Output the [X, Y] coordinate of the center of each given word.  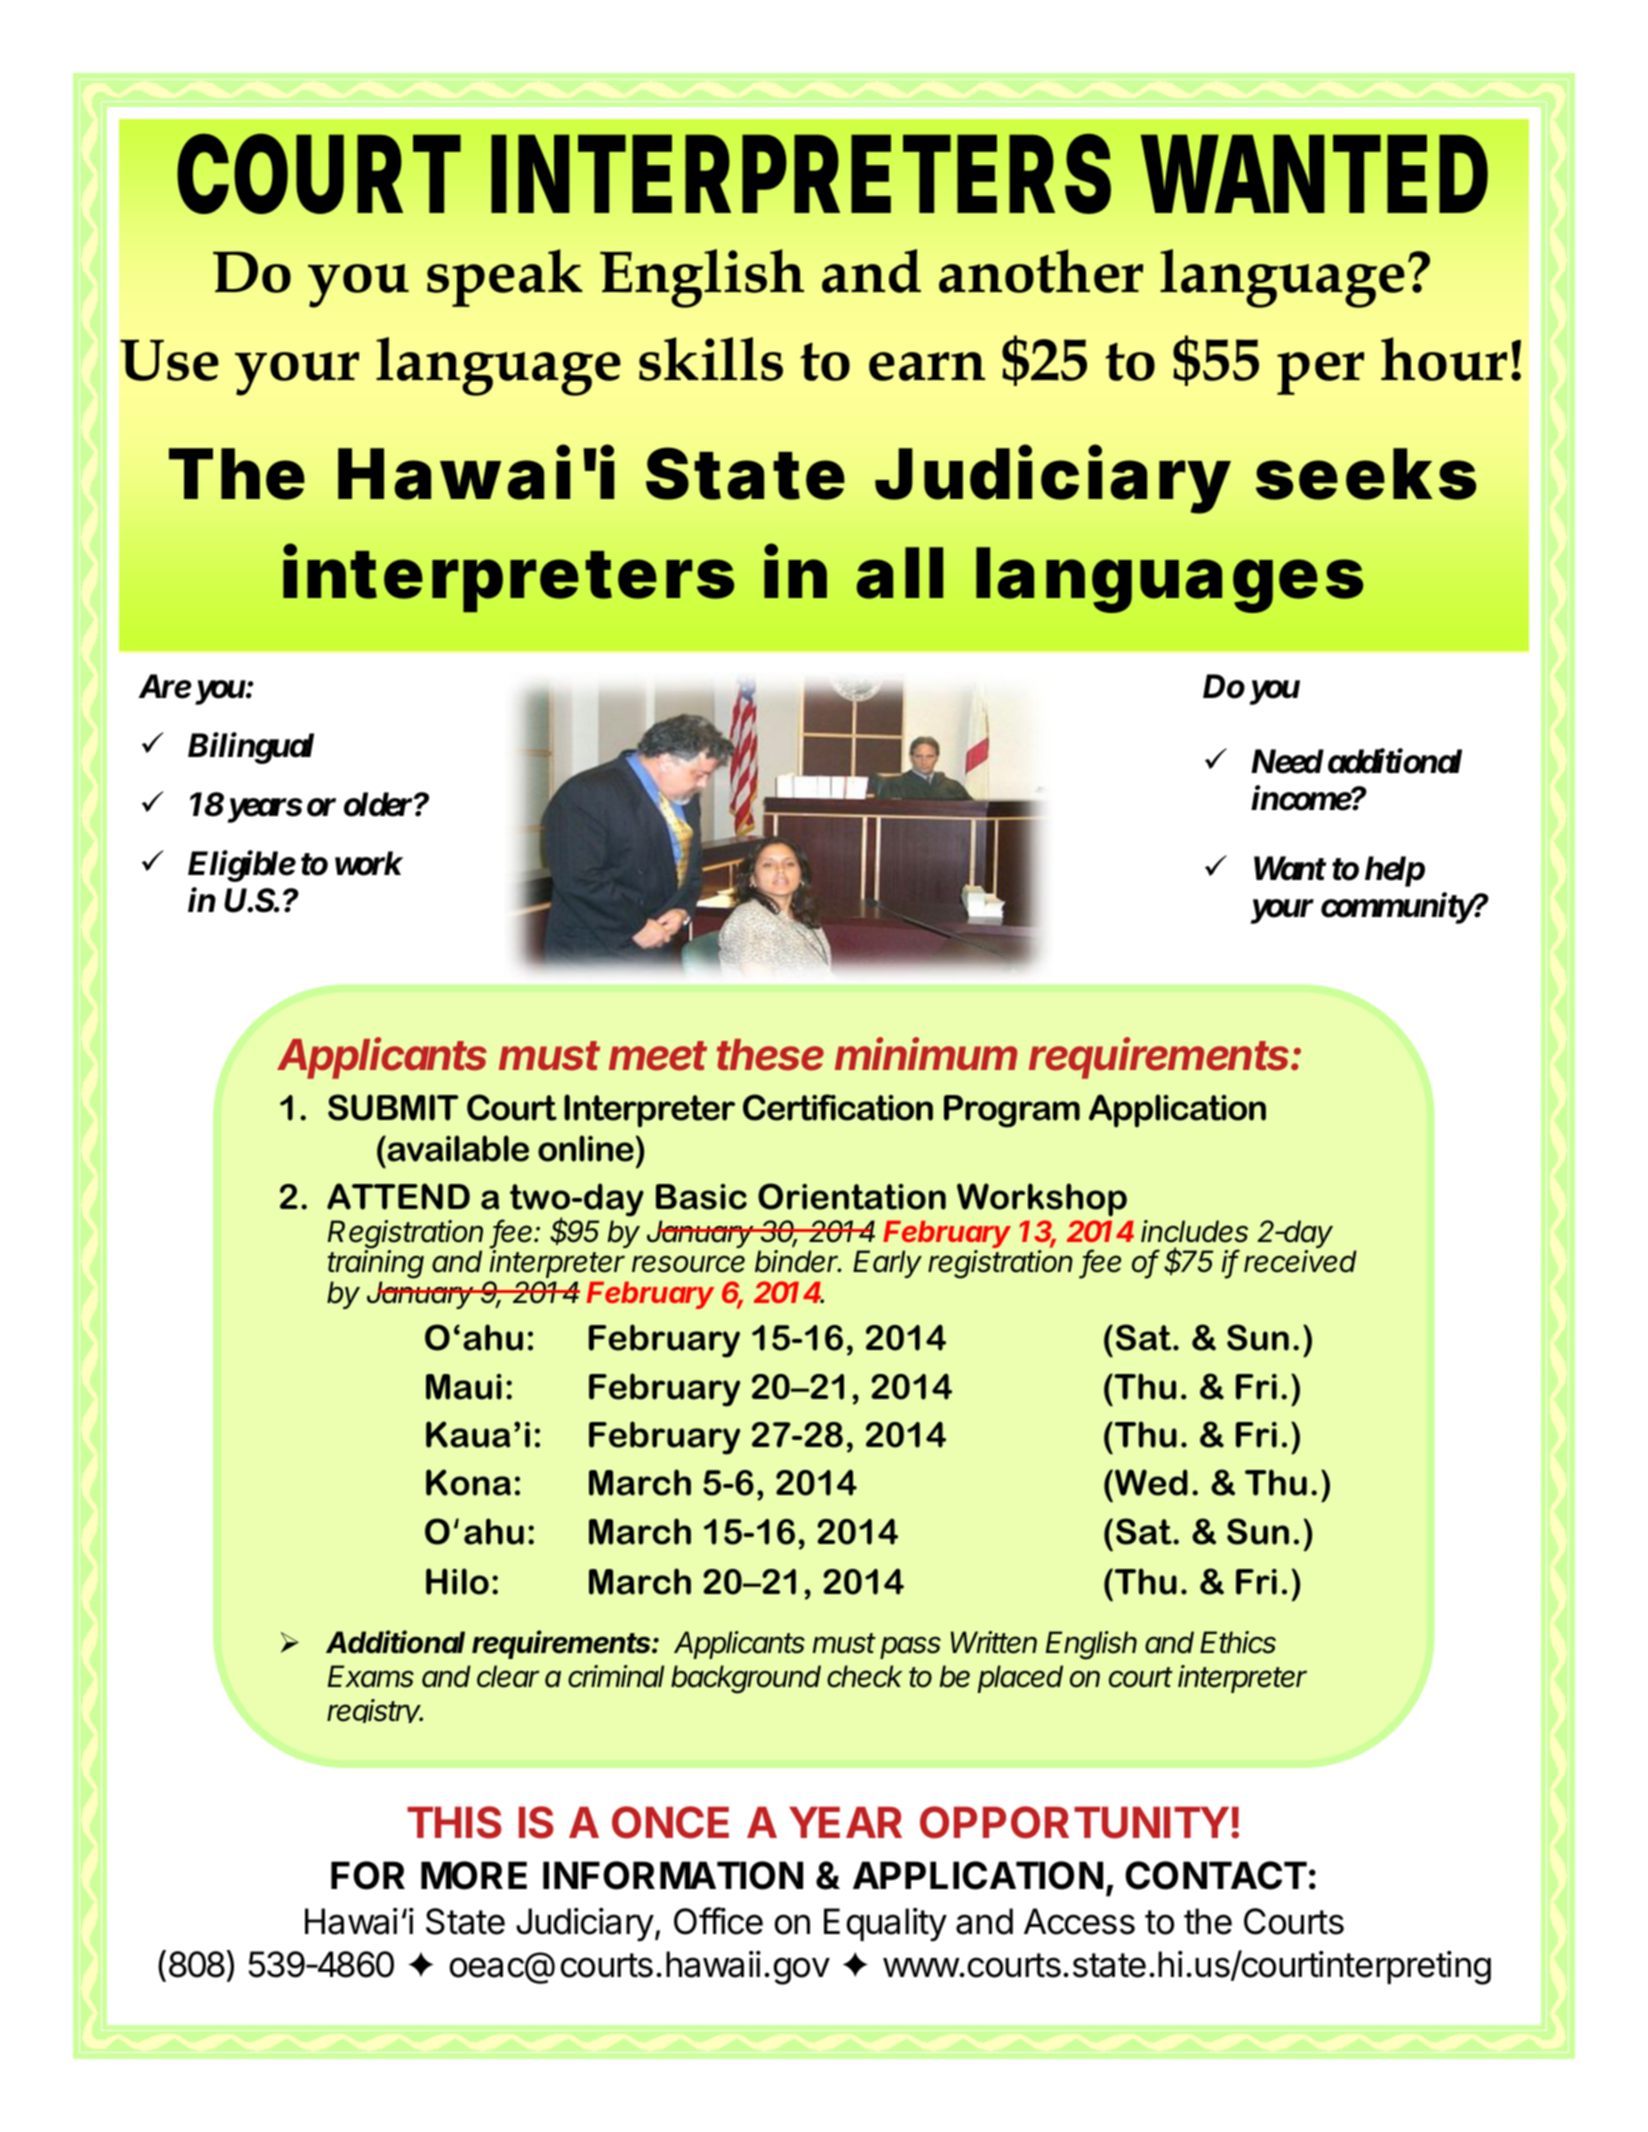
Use [169, 360]
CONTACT [1216, 1875]
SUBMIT [393, 1107]
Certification [838, 1107]
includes [1194, 1231]
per [1320, 373]
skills [711, 359]
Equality [885, 1925]
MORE [474, 1875]
